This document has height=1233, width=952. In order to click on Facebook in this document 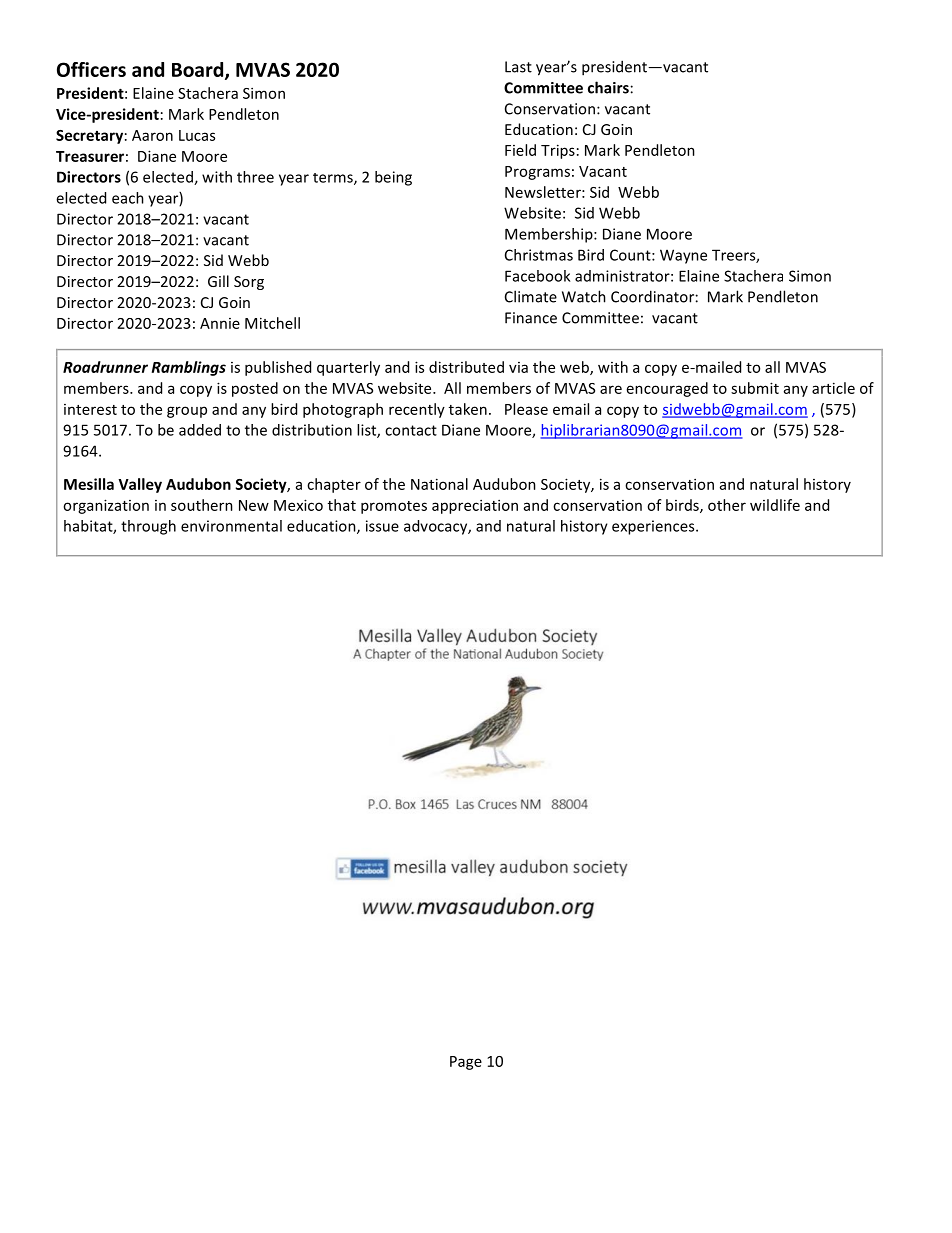, I will do `click(537, 276)`.
